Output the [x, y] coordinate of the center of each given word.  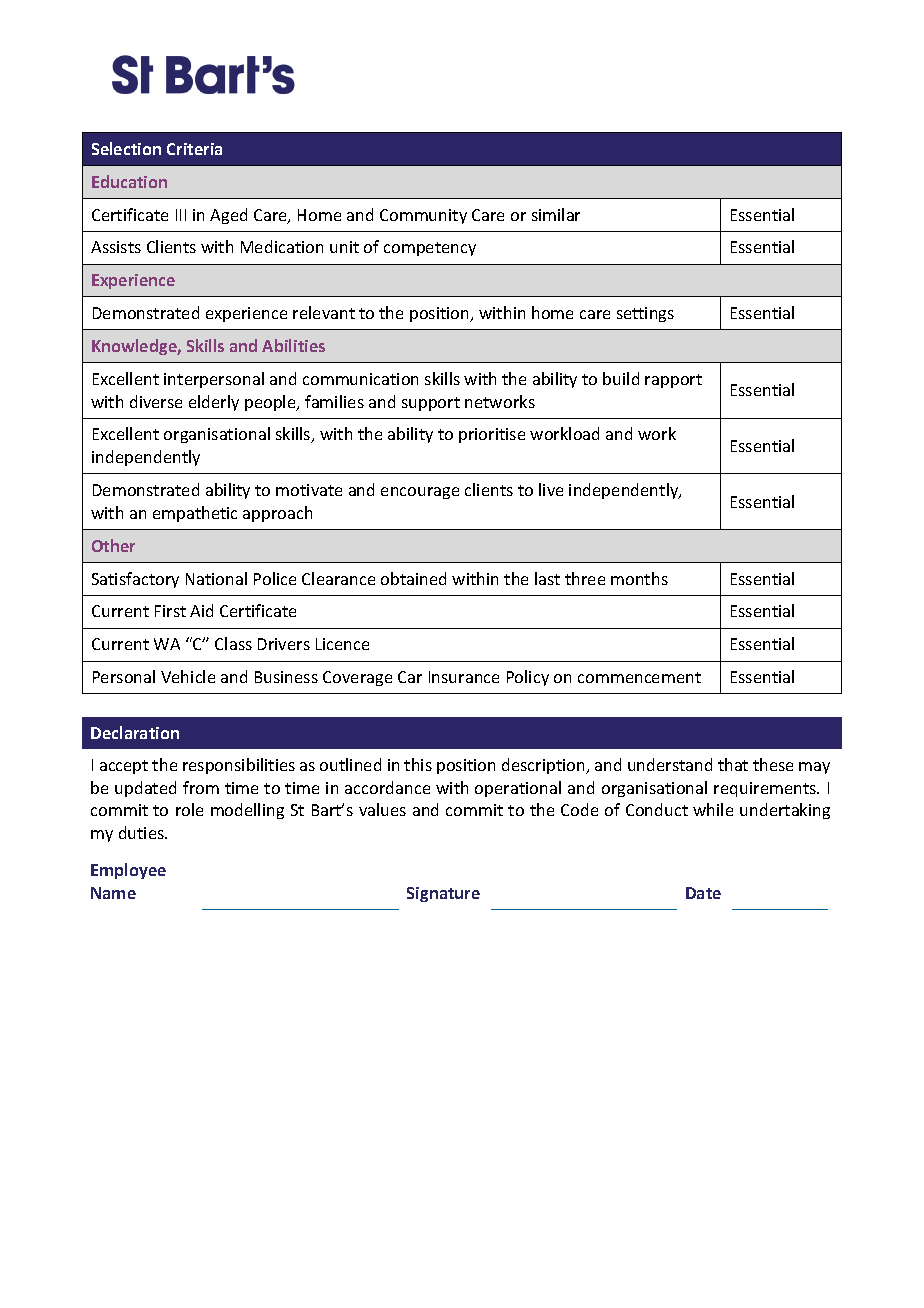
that [733, 764]
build [621, 378]
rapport [673, 381]
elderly [214, 403]
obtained [413, 578]
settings [645, 314]
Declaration [135, 732]
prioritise [492, 435]
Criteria [194, 149]
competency [430, 249]
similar [556, 214]
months [639, 578]
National [216, 578]
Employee [128, 871]
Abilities [293, 345]
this [418, 764]
